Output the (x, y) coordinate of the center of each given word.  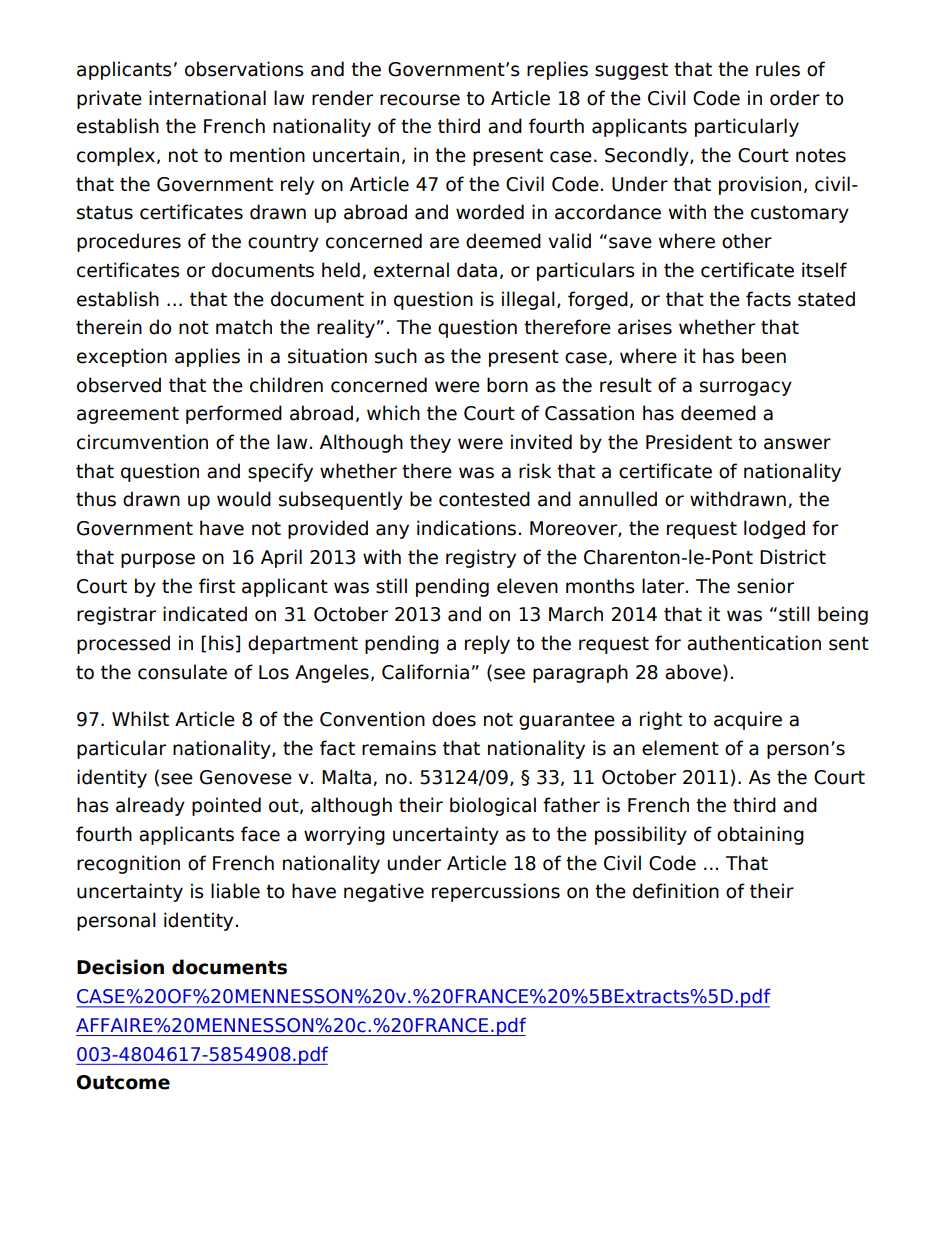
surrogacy (746, 388)
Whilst (140, 719)
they (430, 443)
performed (234, 414)
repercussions (496, 892)
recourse (420, 100)
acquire (748, 720)
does (454, 719)
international (207, 98)
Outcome (123, 1082)
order (795, 98)
